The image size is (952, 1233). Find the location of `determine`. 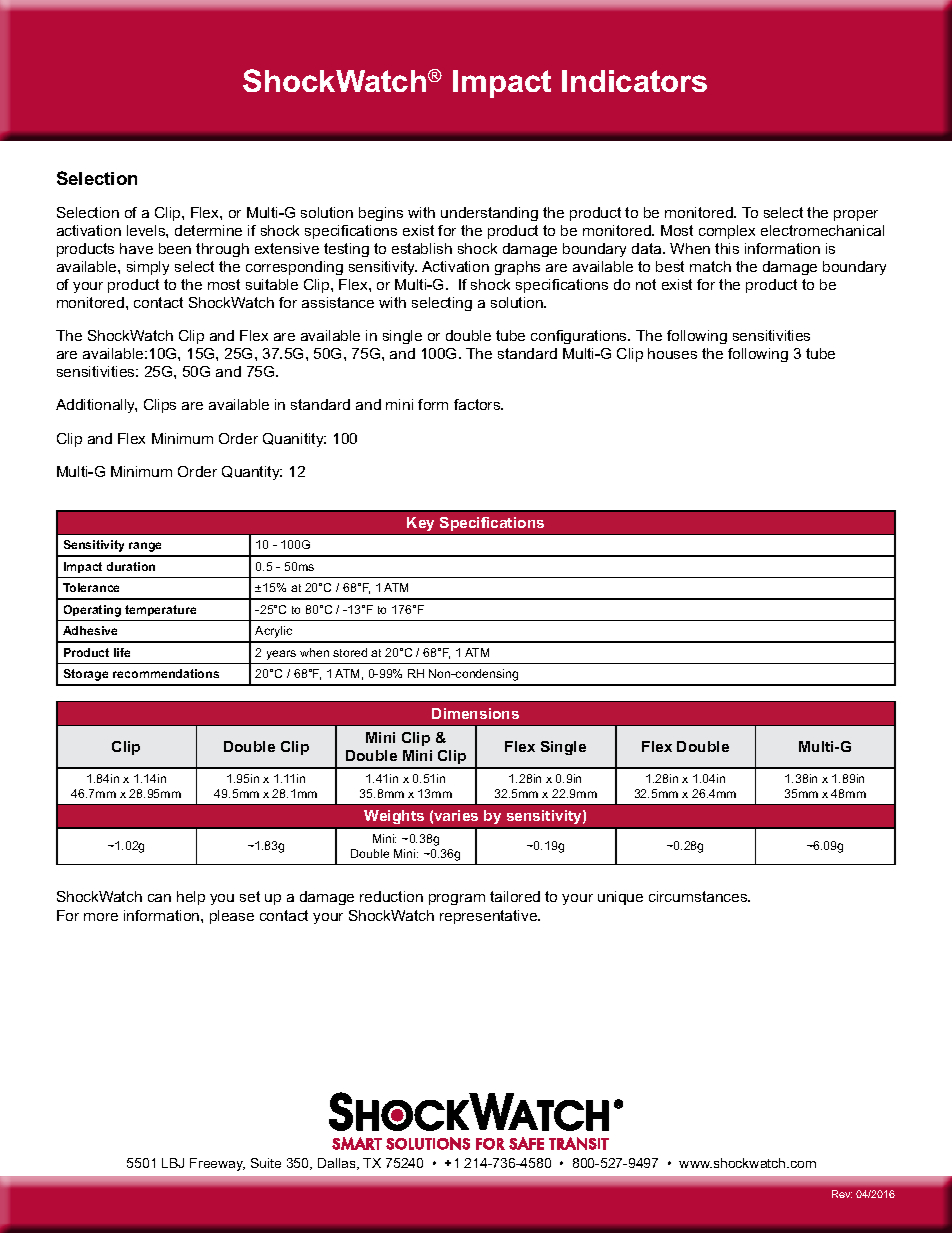

determine is located at coordinates (208, 230).
